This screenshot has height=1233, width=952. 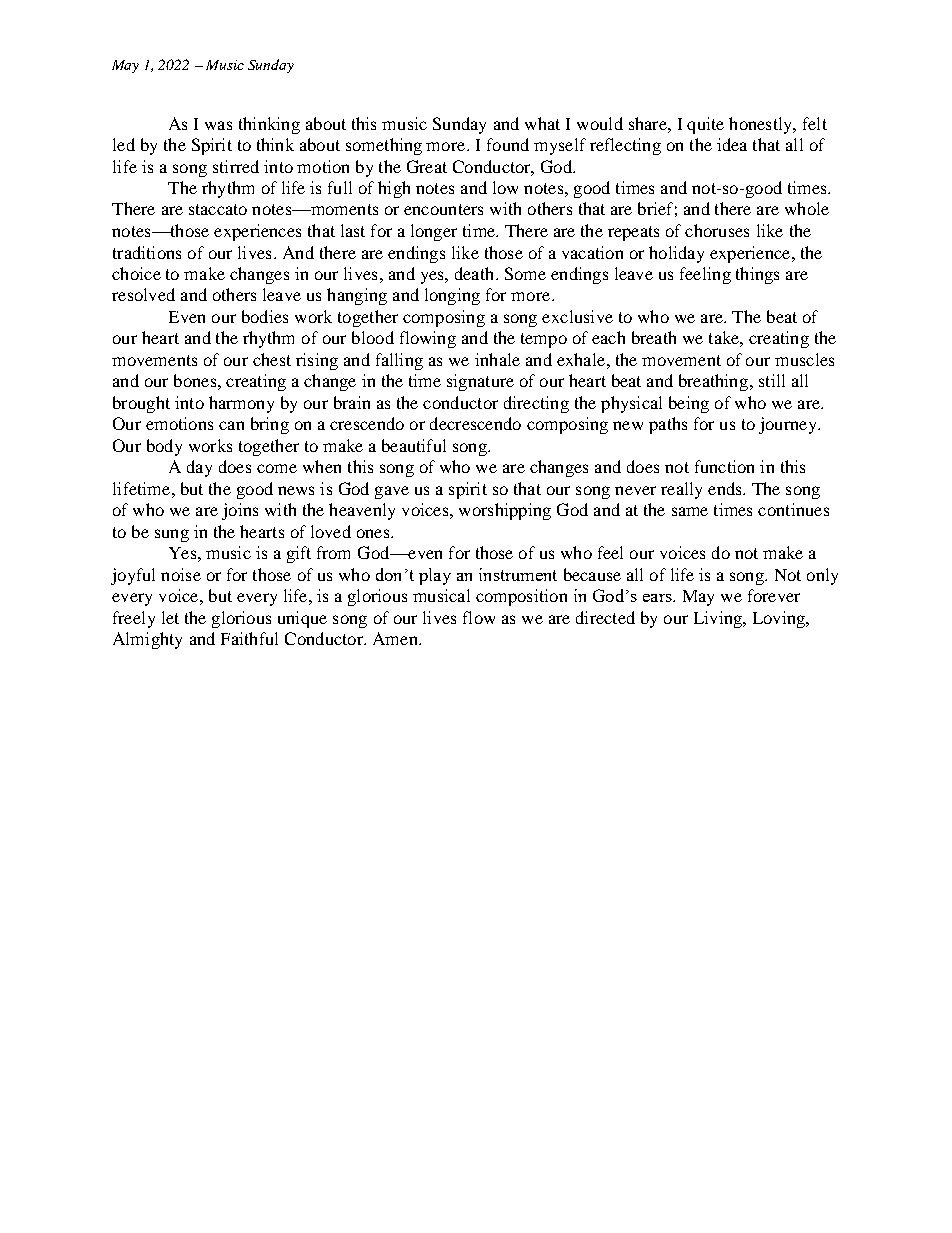 I want to click on idea, so click(x=732, y=144).
